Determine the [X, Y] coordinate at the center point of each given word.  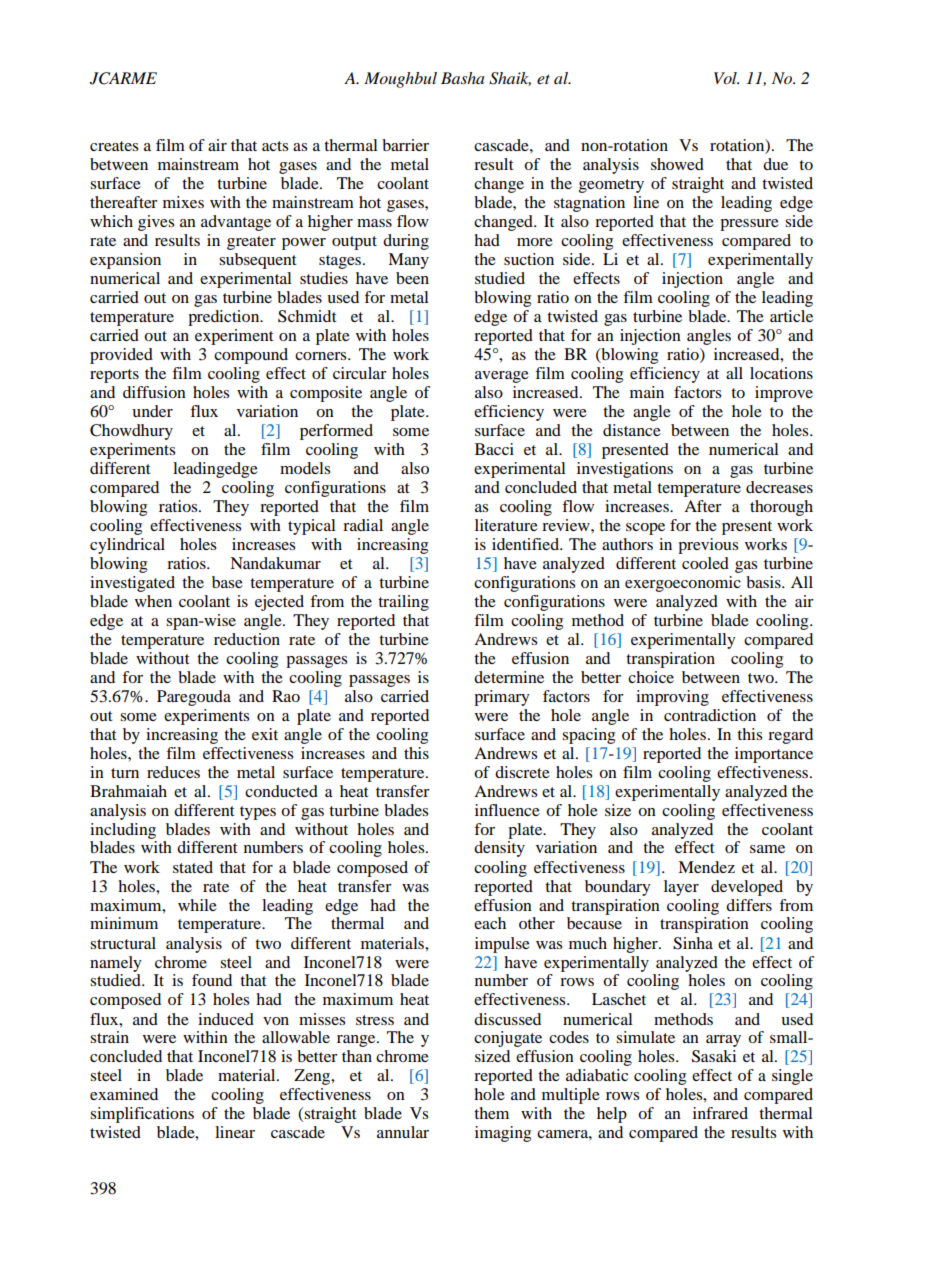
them [491, 1113]
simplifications [142, 1115]
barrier [405, 145]
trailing [403, 603]
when [153, 601]
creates [114, 146]
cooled [705, 563]
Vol [726, 78]
